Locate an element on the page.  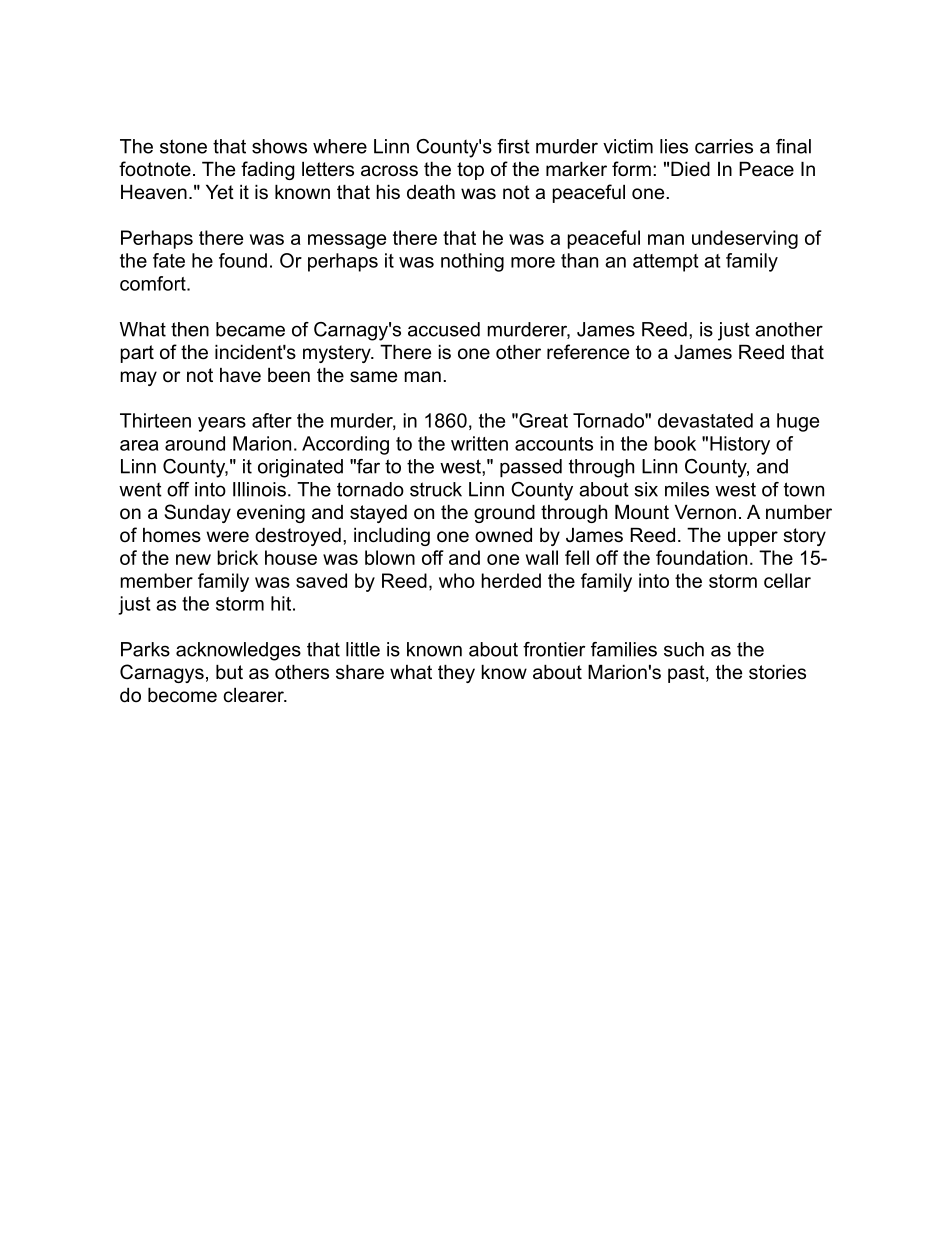
Vernon is located at coordinates (705, 512).
